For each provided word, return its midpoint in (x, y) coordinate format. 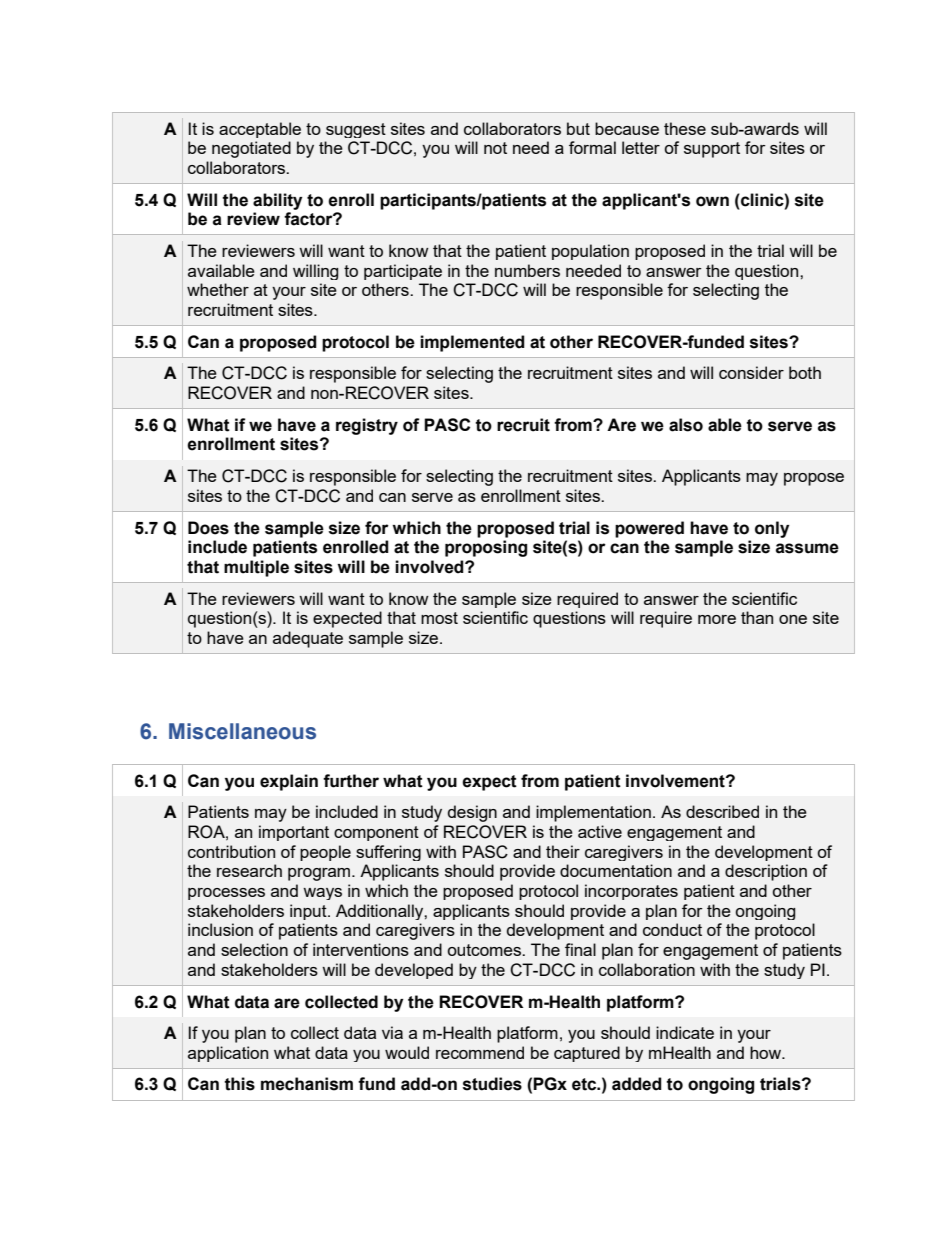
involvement (676, 781)
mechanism (307, 1084)
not (495, 148)
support (712, 150)
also (686, 425)
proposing (486, 548)
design (472, 813)
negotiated (251, 149)
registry (367, 426)
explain (289, 782)
